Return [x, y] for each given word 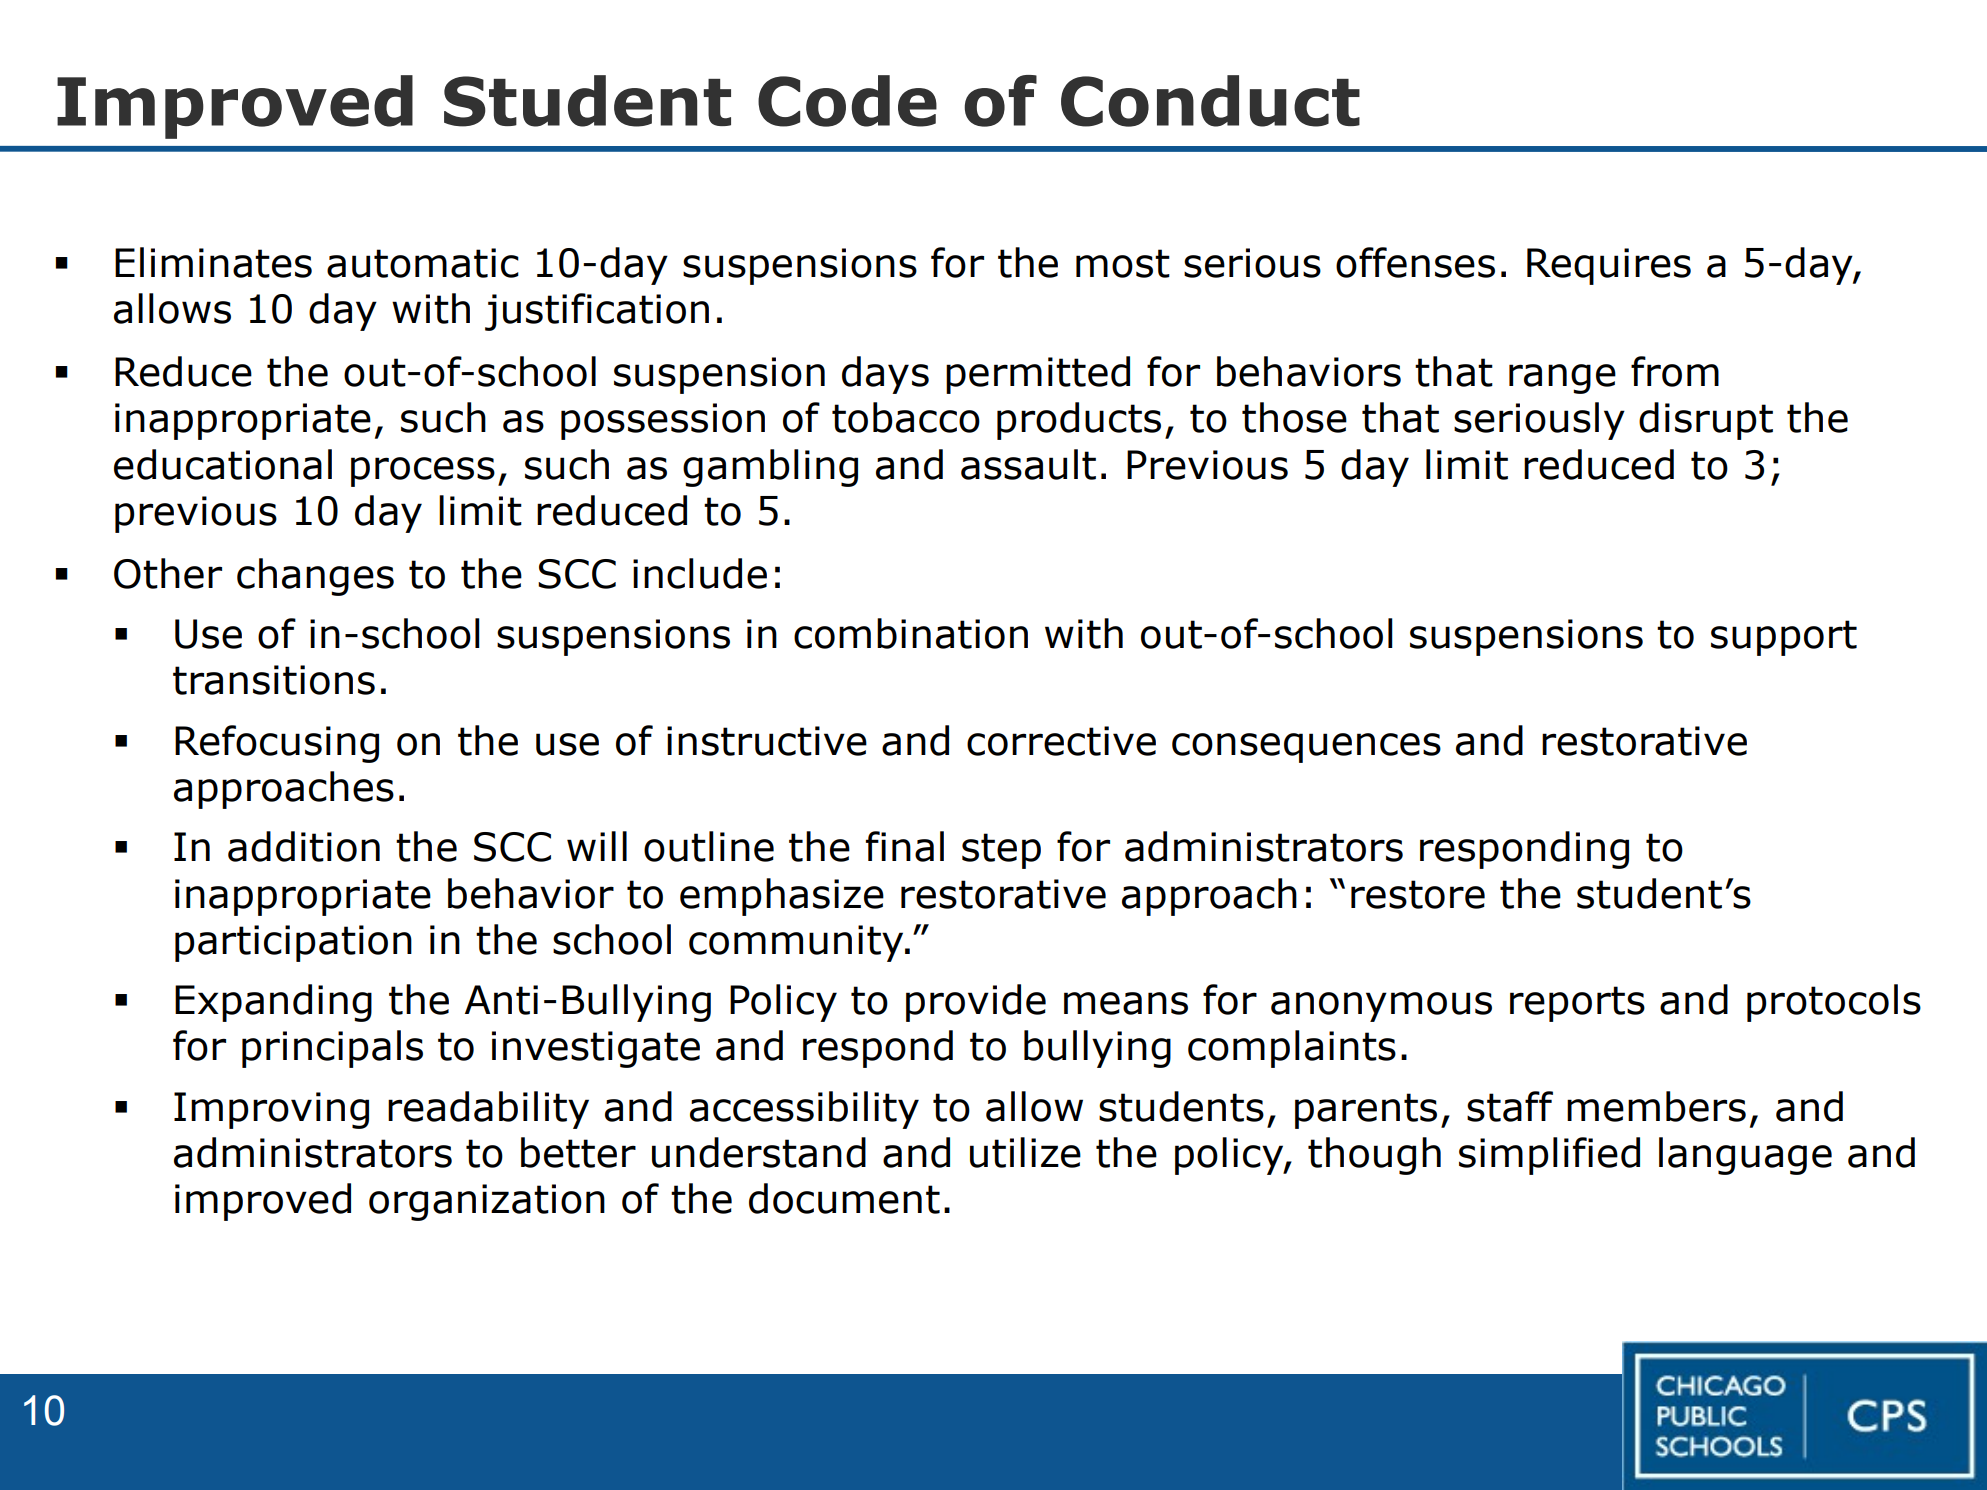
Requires [1609, 266]
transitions [274, 680]
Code [847, 101]
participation [293, 943]
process [423, 472]
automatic [423, 263]
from [1675, 371]
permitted [1038, 375]
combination [911, 633]
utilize [1025, 1152]
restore [1418, 894]
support [1784, 638]
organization [487, 1202]
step [1001, 851]
